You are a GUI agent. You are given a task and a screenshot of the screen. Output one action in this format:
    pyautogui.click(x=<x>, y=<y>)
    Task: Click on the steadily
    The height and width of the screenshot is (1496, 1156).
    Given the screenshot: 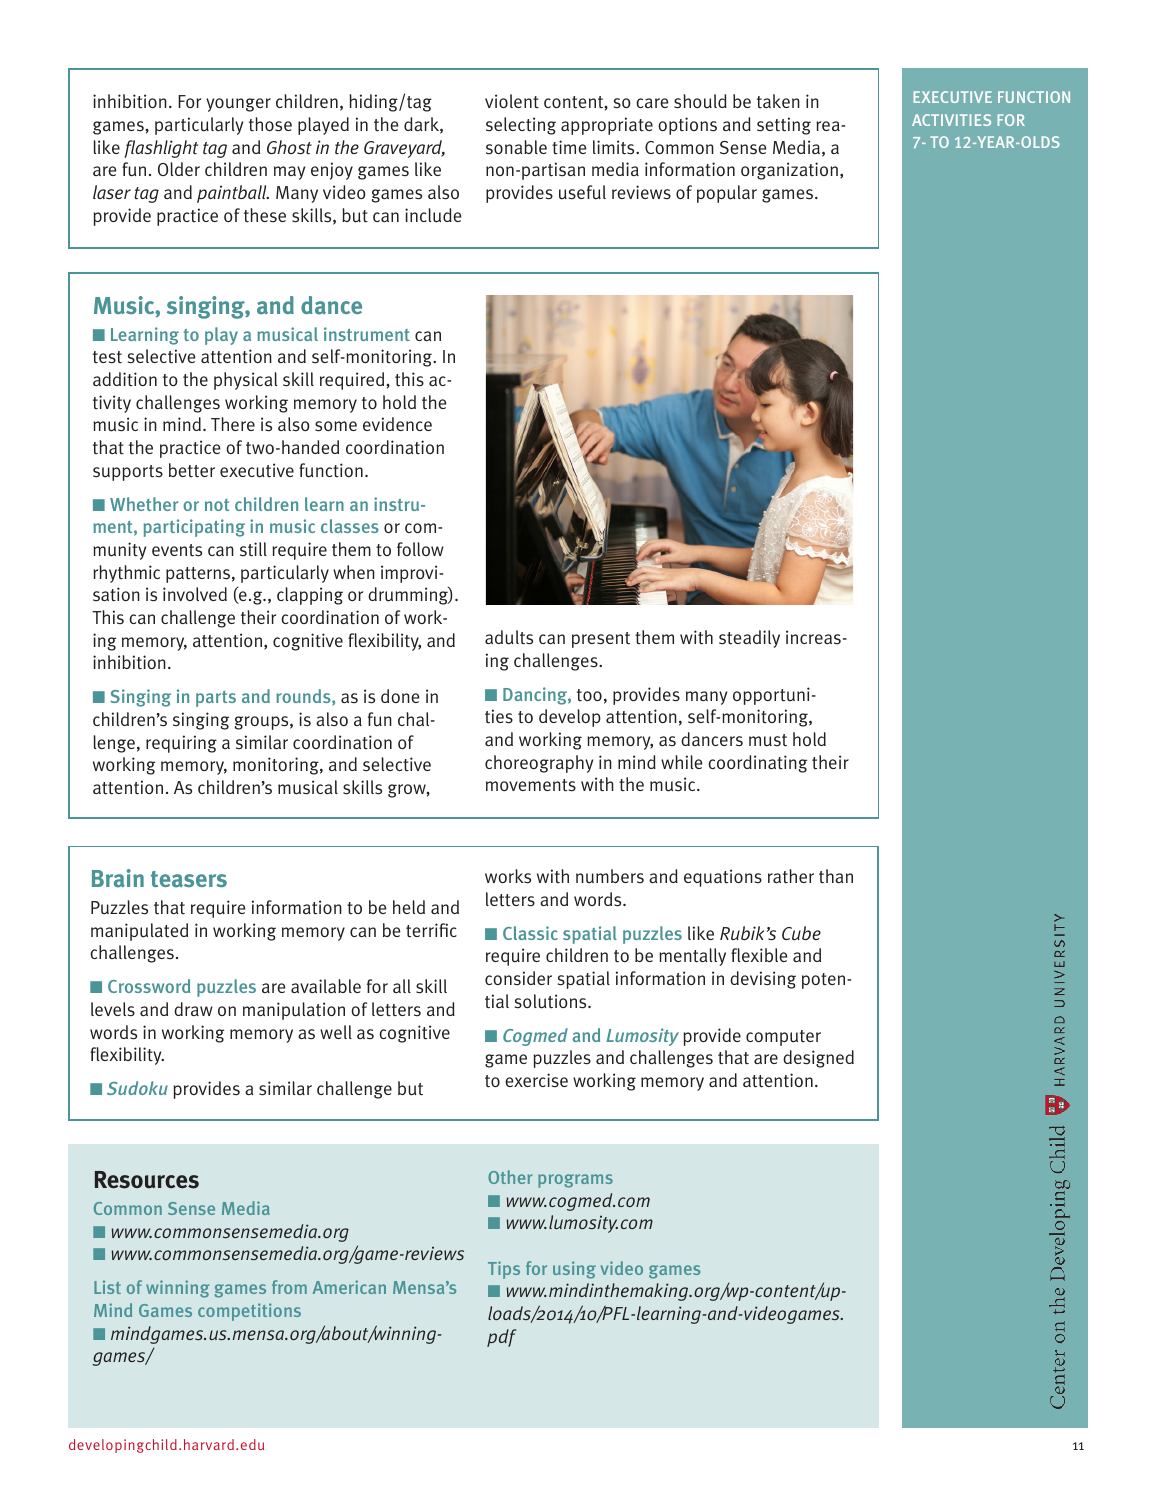 What is the action you would take?
    pyautogui.click(x=749, y=639)
